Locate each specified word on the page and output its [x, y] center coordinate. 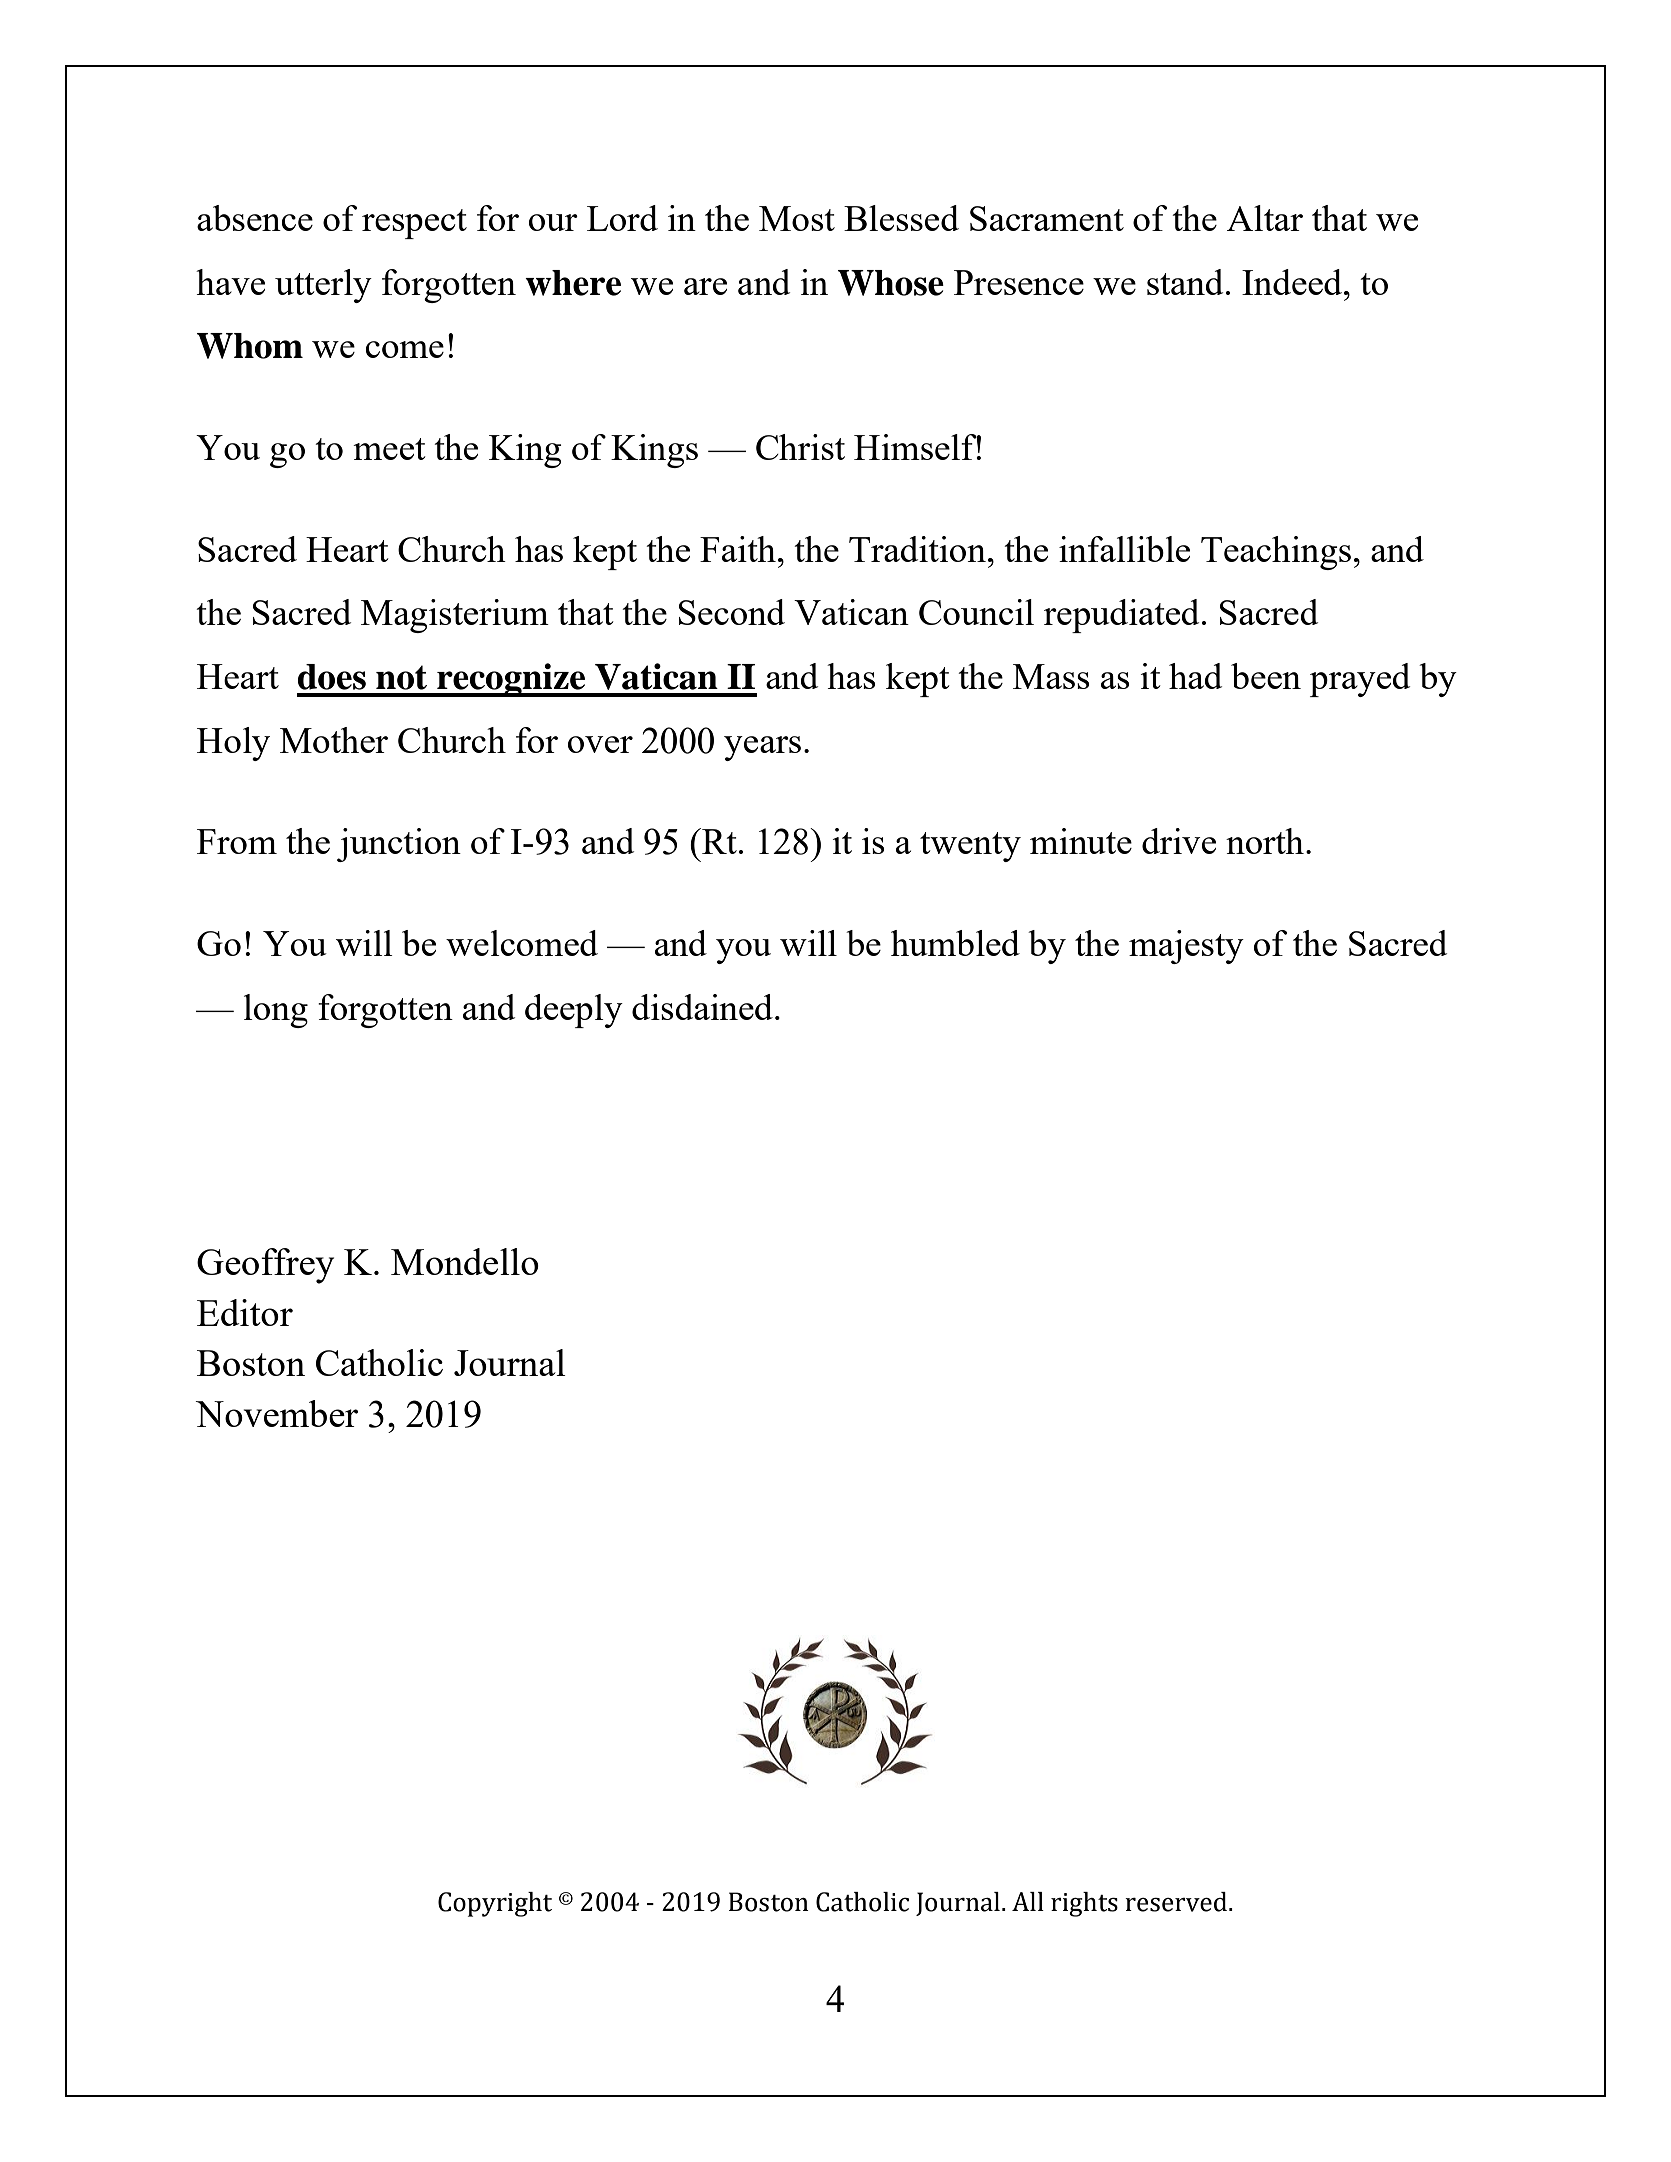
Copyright [495, 1904]
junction [399, 845]
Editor [245, 1312]
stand [1185, 282]
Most [797, 218]
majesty [1186, 947]
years [762, 748]
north [1265, 841]
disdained [702, 1007]
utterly [323, 286]
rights [1084, 1904]
